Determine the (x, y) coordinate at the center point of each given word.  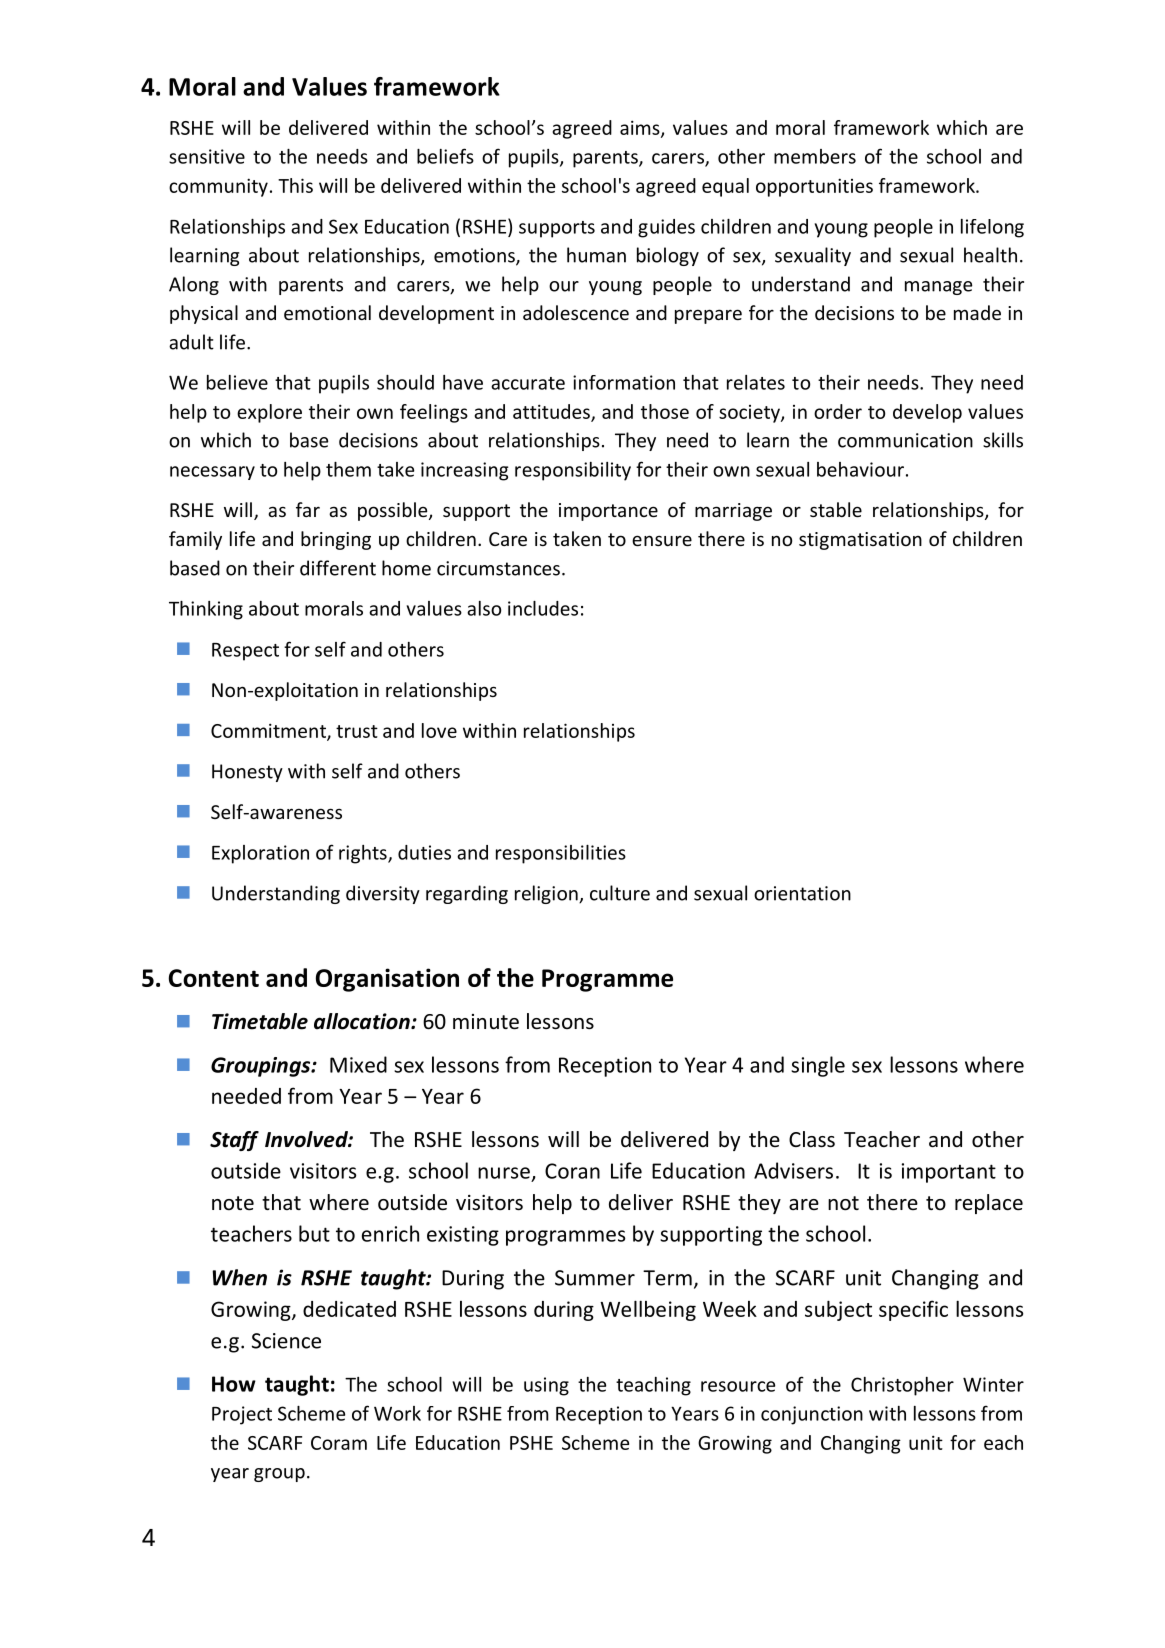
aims (641, 129)
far (308, 509)
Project (242, 1415)
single (818, 1066)
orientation (802, 893)
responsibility (573, 471)
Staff (234, 1141)
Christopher (902, 1386)
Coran (572, 1171)
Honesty (247, 773)
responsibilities (561, 854)
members (815, 156)
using (546, 1386)
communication (905, 440)
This (295, 185)
